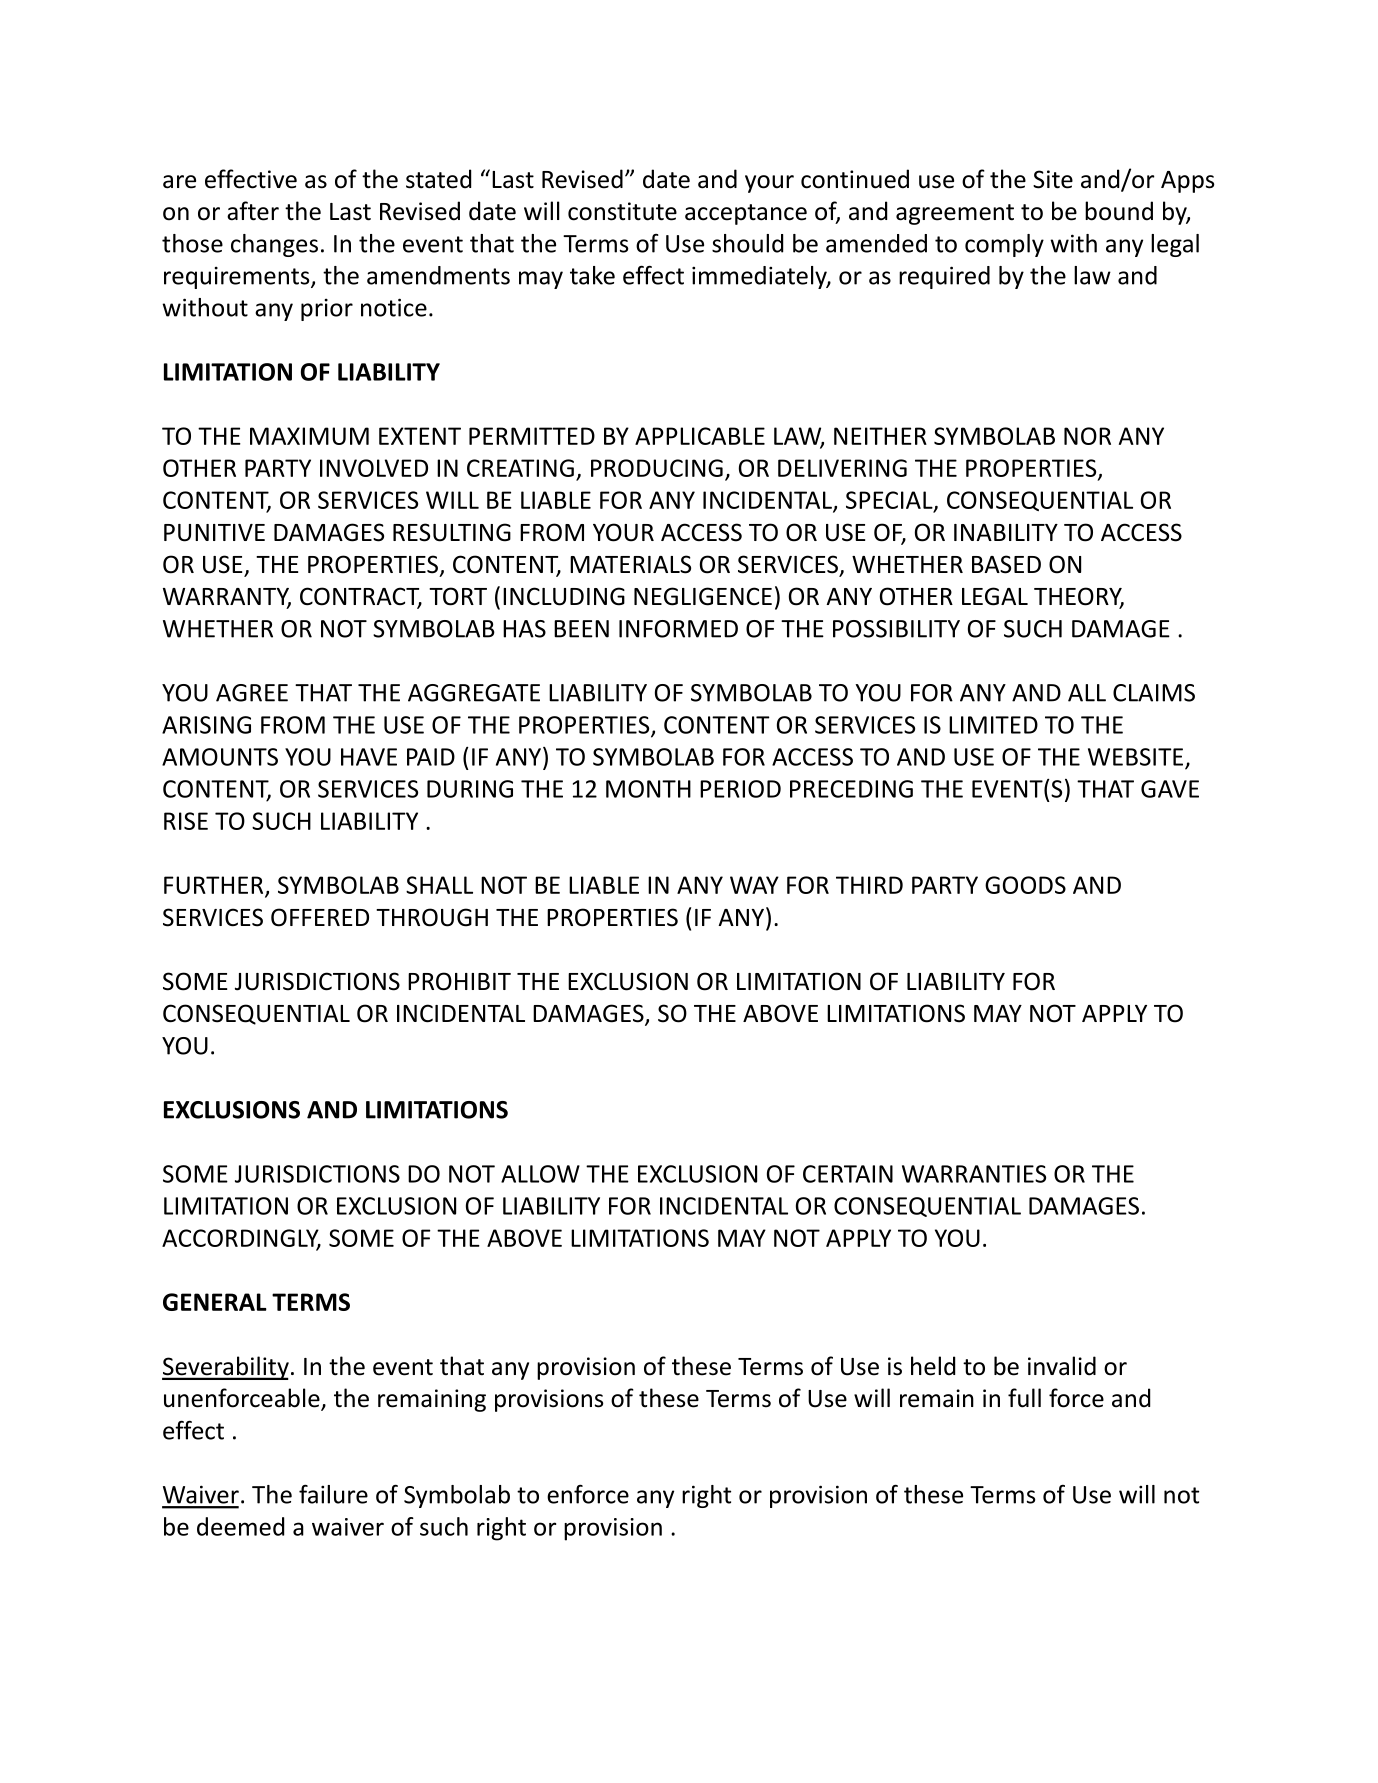  Describe the element at coordinates (333, 1494) in the screenshot. I see `failure` at that location.
